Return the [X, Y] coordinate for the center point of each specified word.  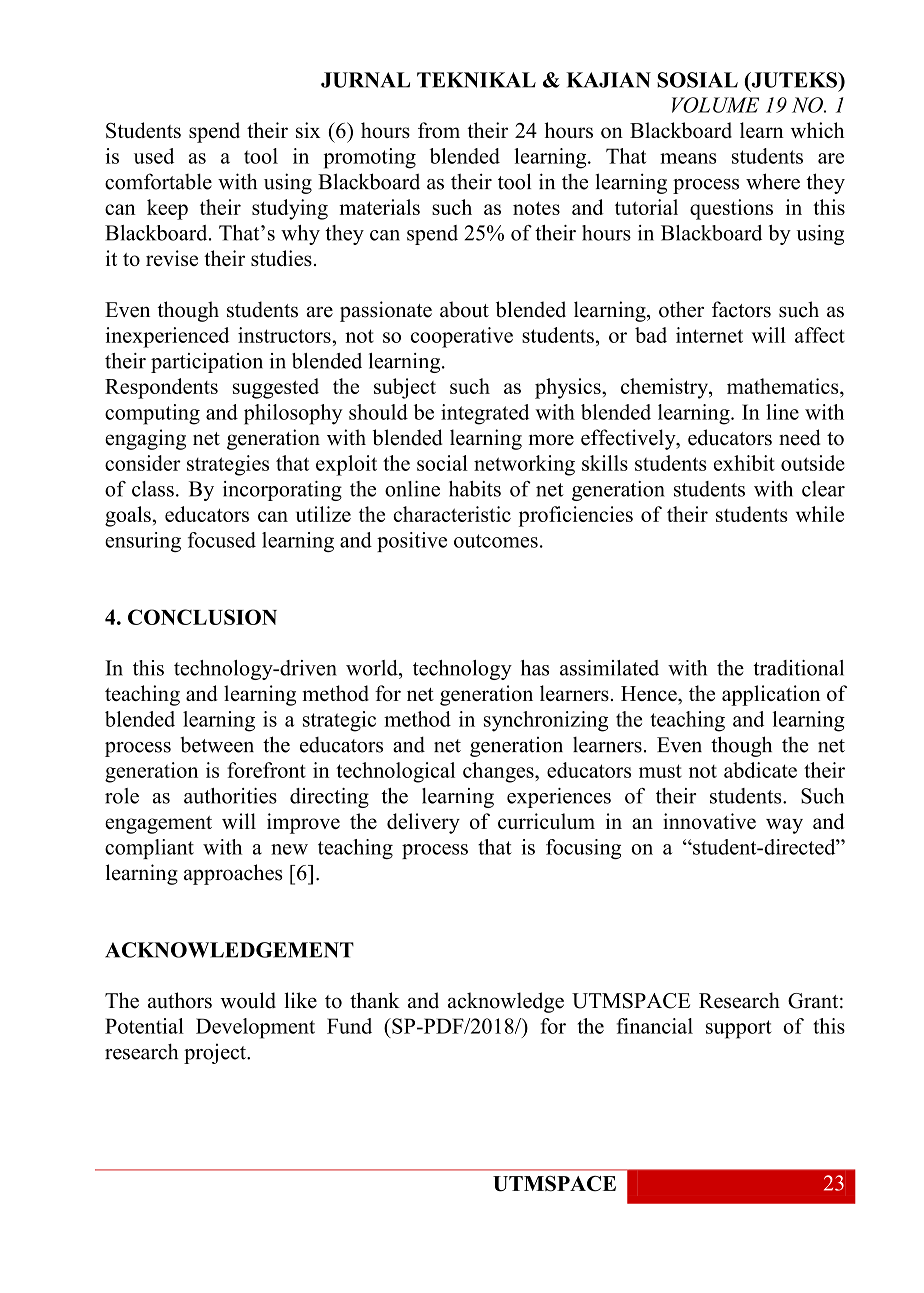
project [216, 1054]
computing [152, 414]
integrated [485, 414]
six [308, 130]
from [439, 130]
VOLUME [715, 105]
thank [375, 1000]
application [771, 695]
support [739, 1029]
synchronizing [546, 721]
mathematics [784, 386]
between [217, 744]
